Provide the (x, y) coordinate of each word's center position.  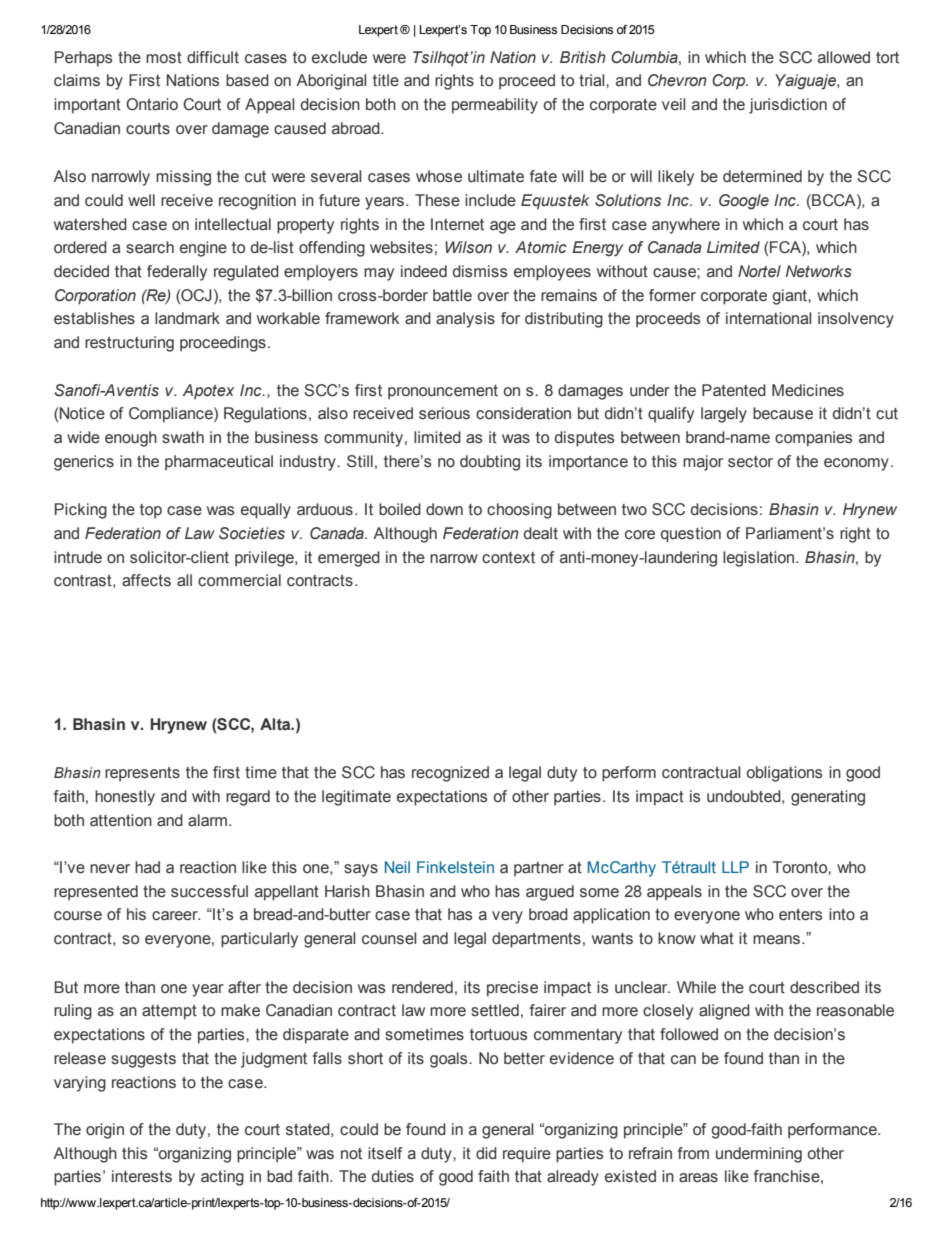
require (527, 1155)
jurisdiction (788, 106)
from (693, 1153)
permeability (495, 106)
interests (142, 1176)
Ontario (152, 104)
